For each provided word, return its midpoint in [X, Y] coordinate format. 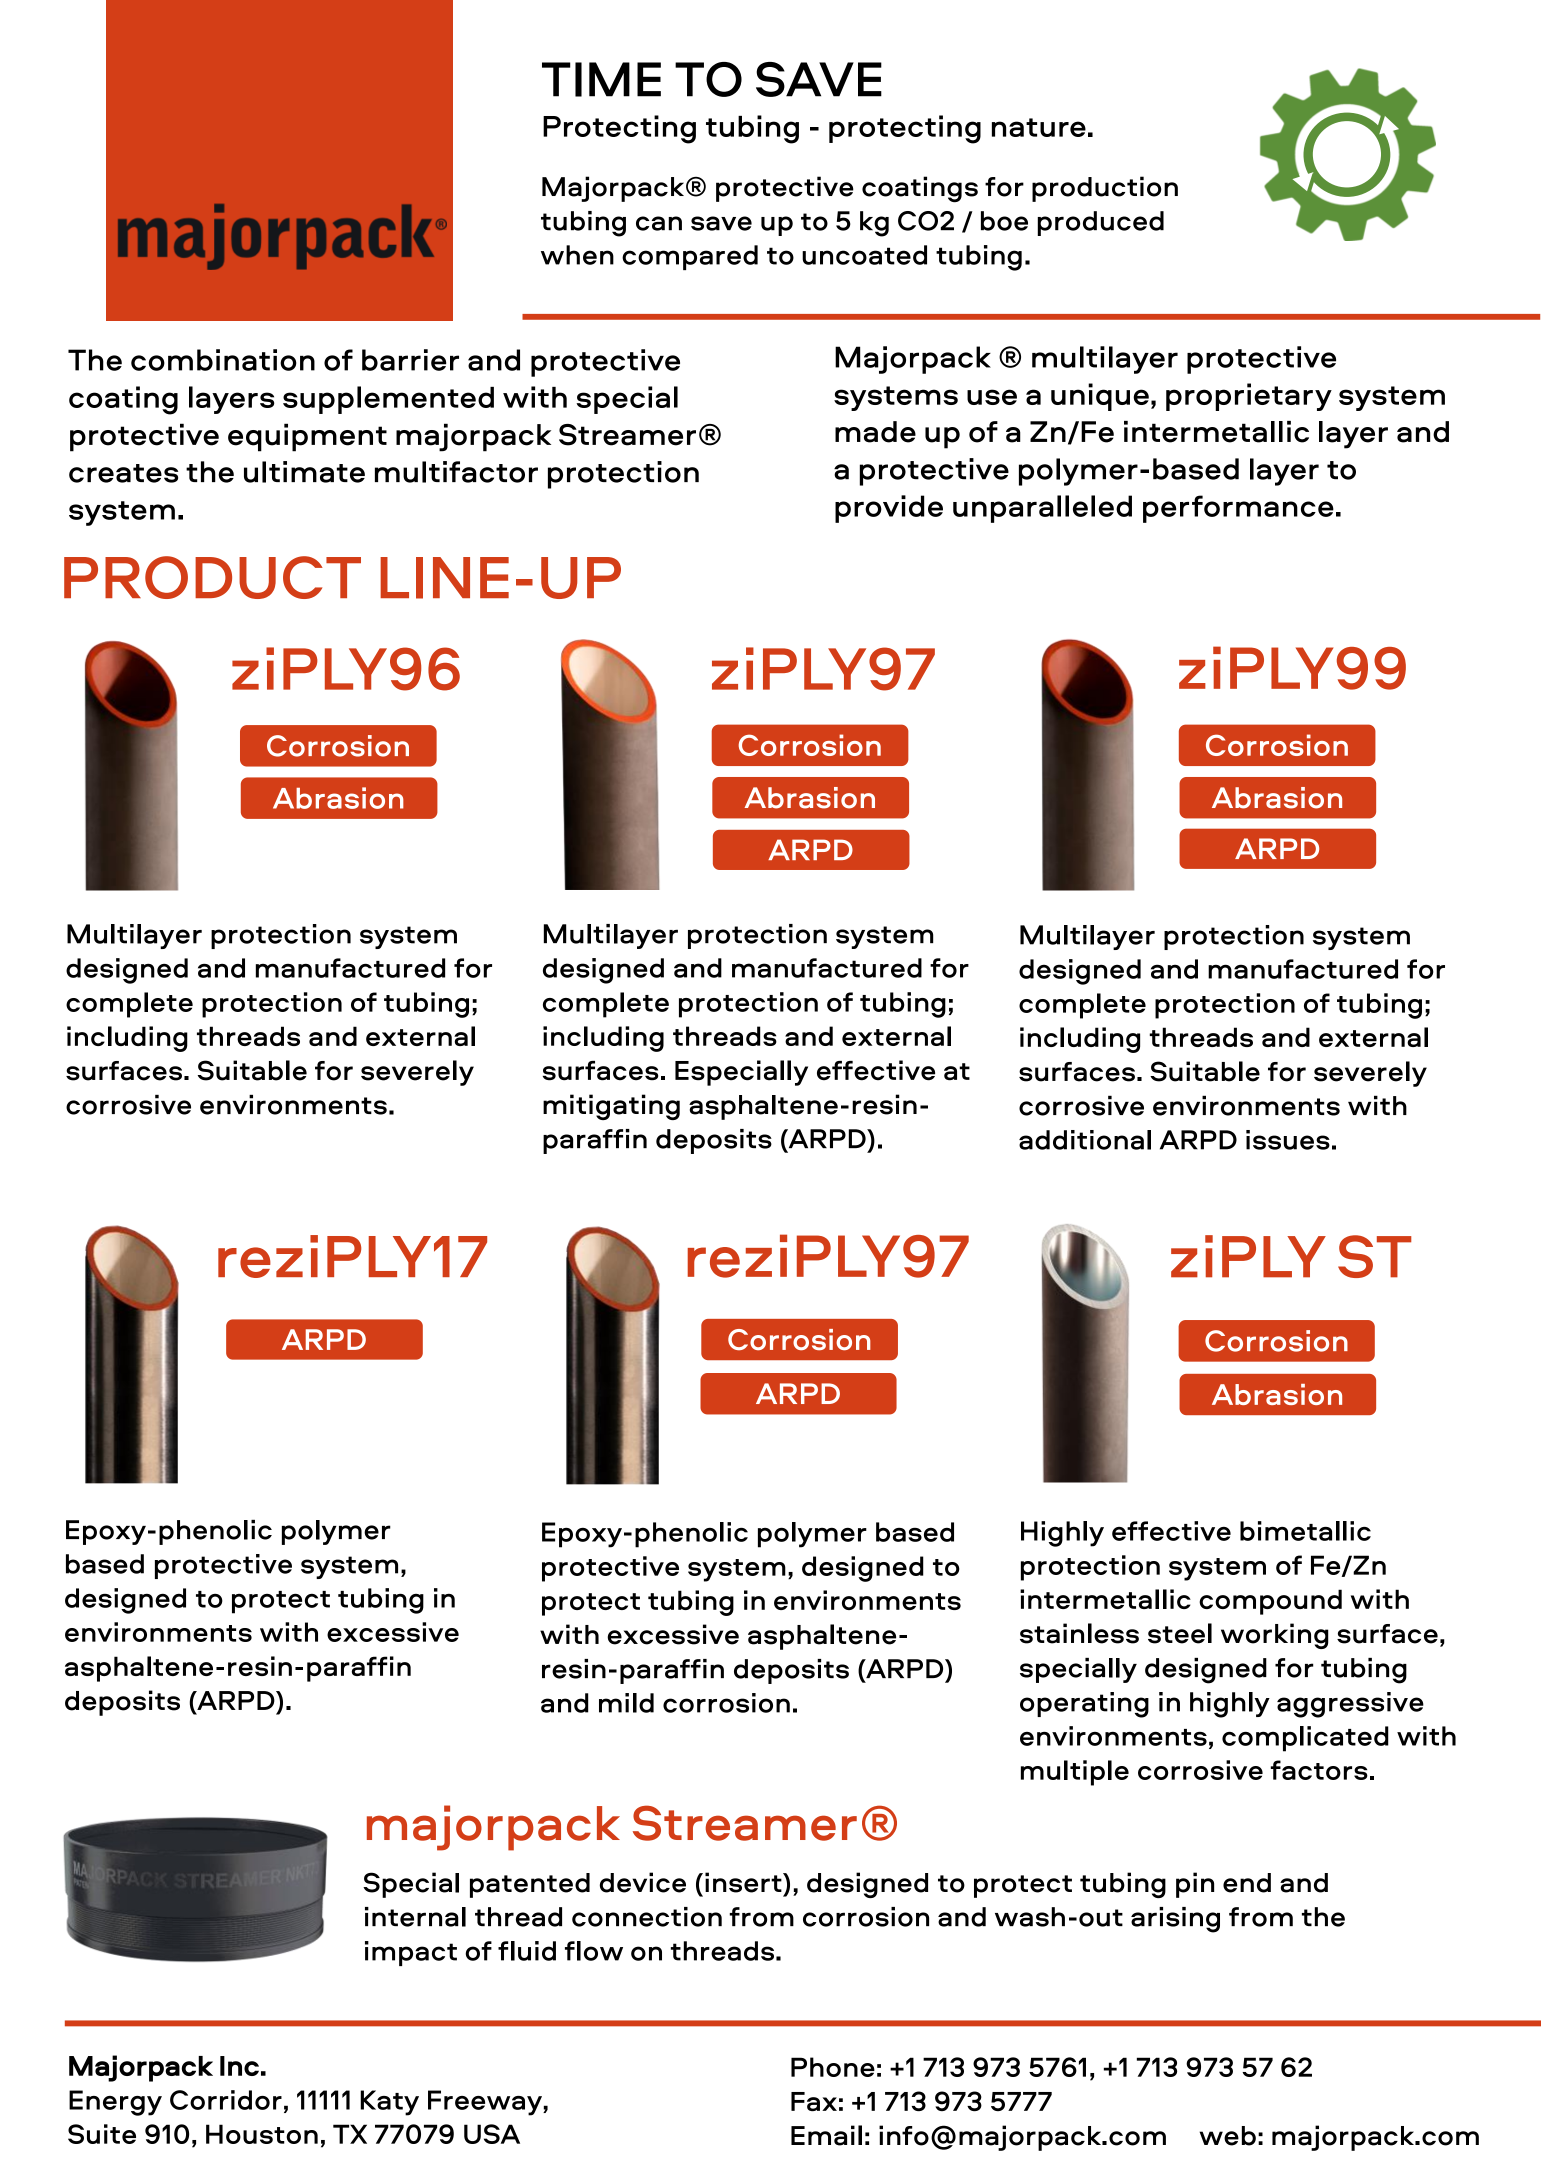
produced [1100, 223]
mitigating [611, 1107]
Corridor [226, 2100]
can [659, 223]
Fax [814, 2101]
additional [1085, 1140]
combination [223, 360]
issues [1288, 1140]
